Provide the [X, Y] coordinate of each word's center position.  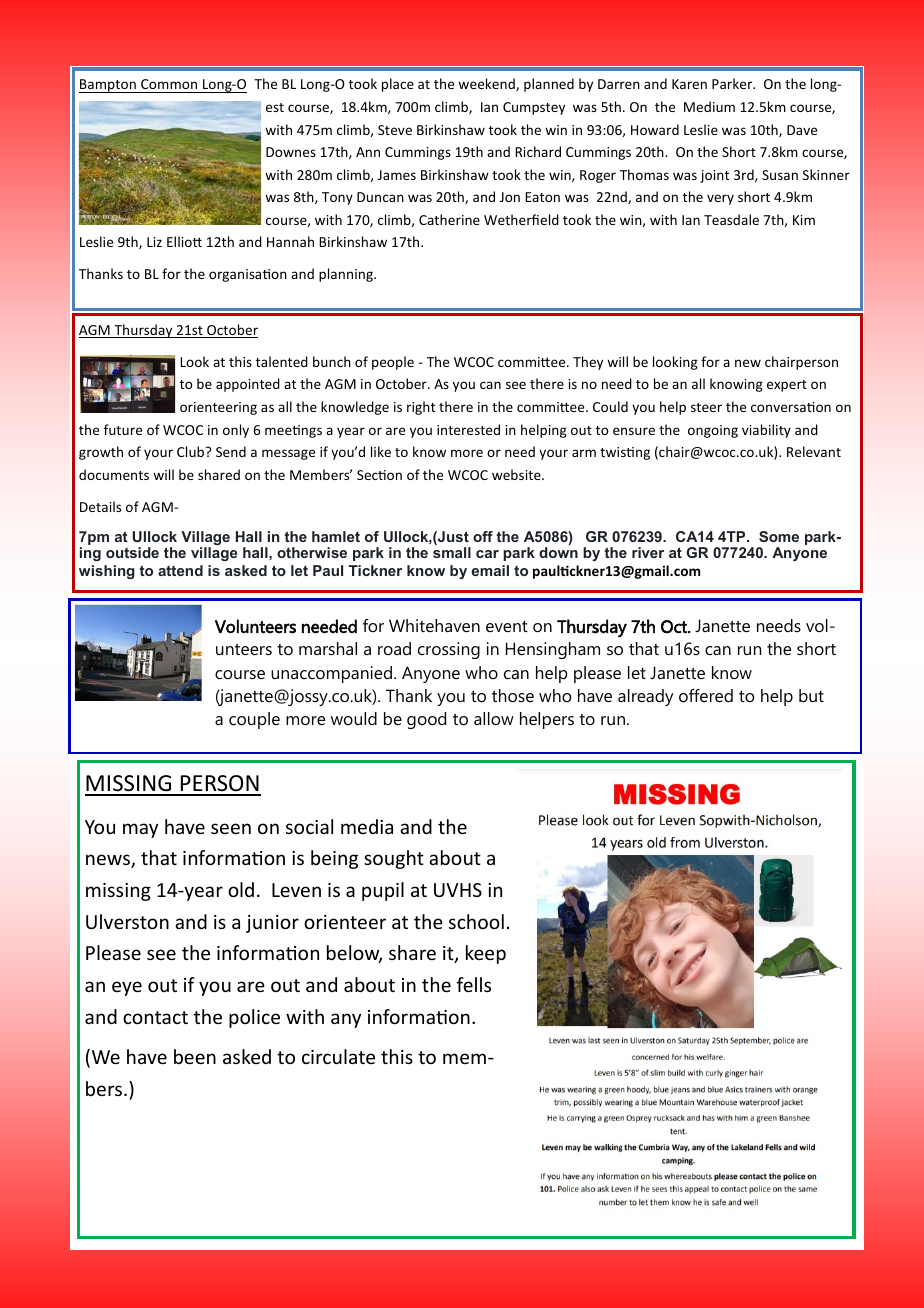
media [367, 826]
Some [779, 536]
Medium [709, 106]
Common [169, 84]
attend [180, 570]
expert [787, 386]
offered [706, 696]
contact [155, 1017]
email [490, 570]
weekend [487, 84]
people [393, 363]
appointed [248, 385]
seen [231, 828]
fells [474, 984]
